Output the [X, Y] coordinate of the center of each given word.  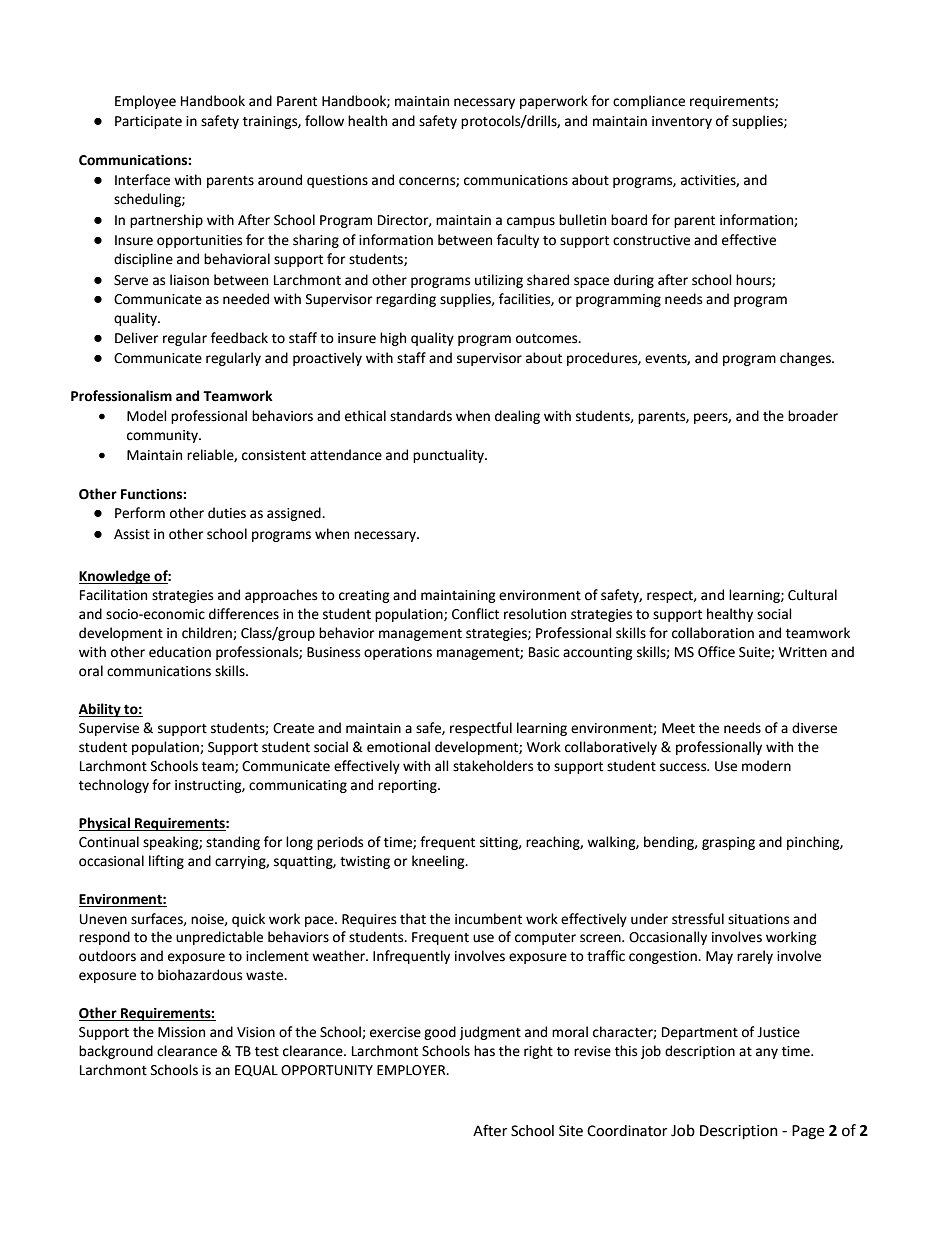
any [767, 1053]
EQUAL [256, 1071]
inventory [682, 122]
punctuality [449, 456]
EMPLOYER [412, 1070]
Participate [148, 122]
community [163, 436]
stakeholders [493, 766]
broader [813, 416]
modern [766, 766]
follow [324, 121]
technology [114, 786]
